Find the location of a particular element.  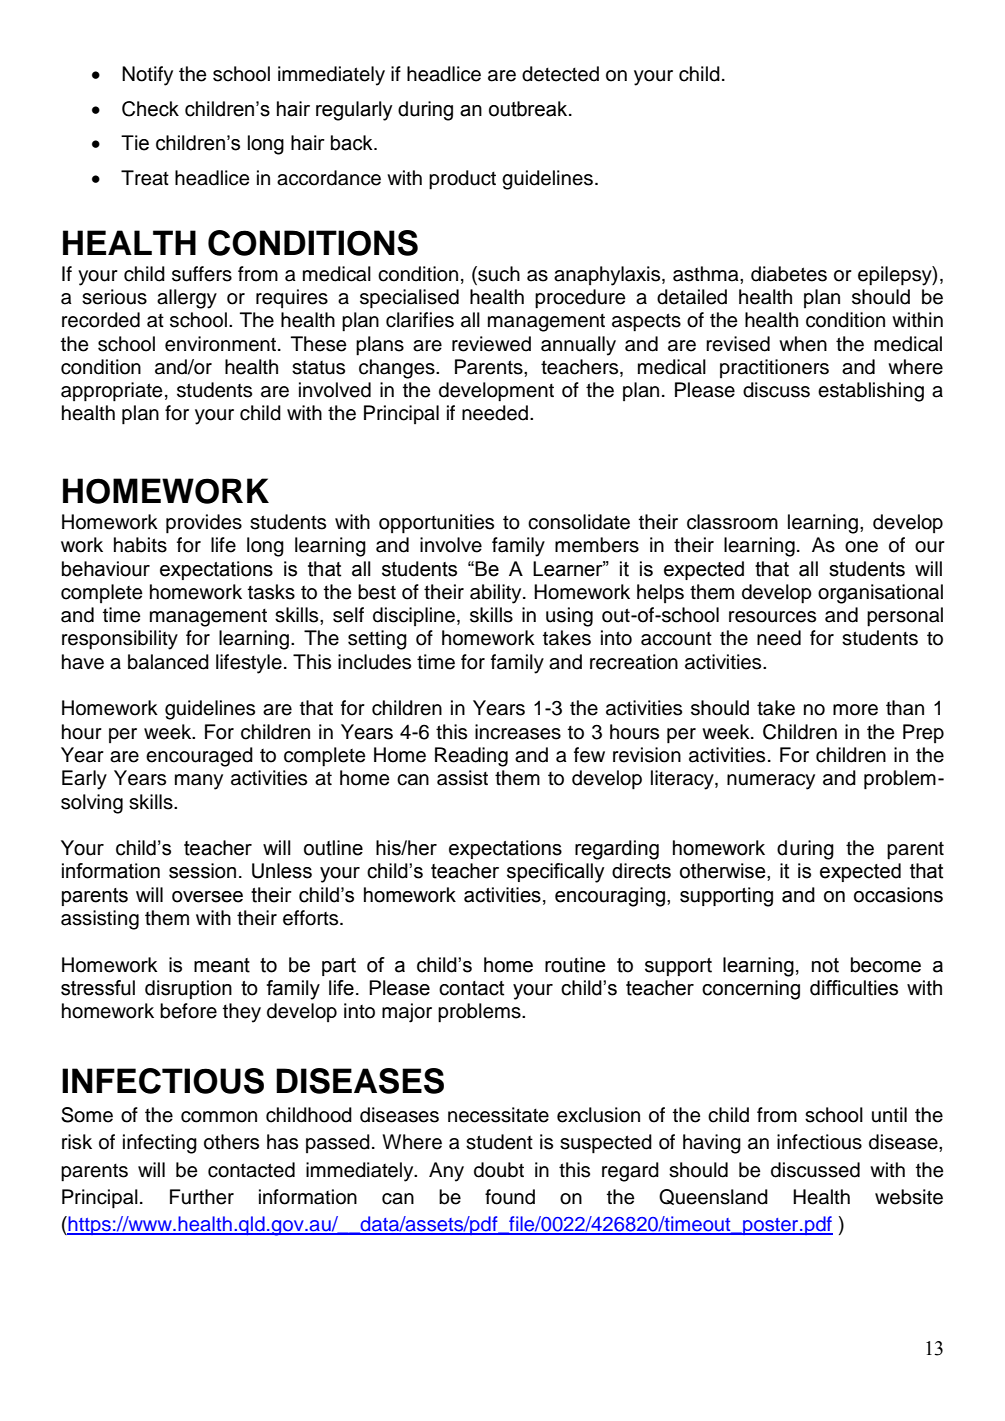

ability is located at coordinates (497, 594).
